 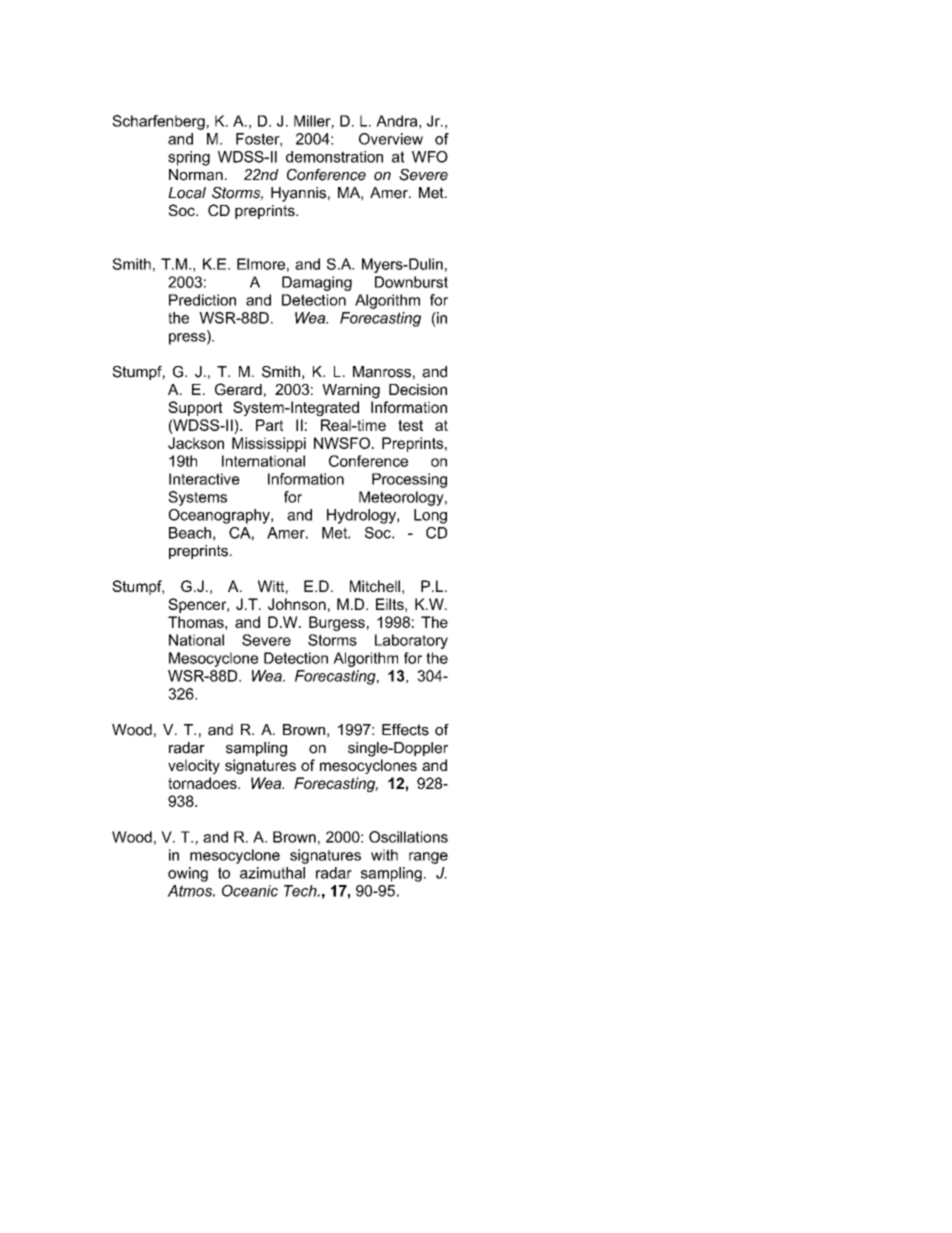 I want to click on test, so click(x=410, y=425).
